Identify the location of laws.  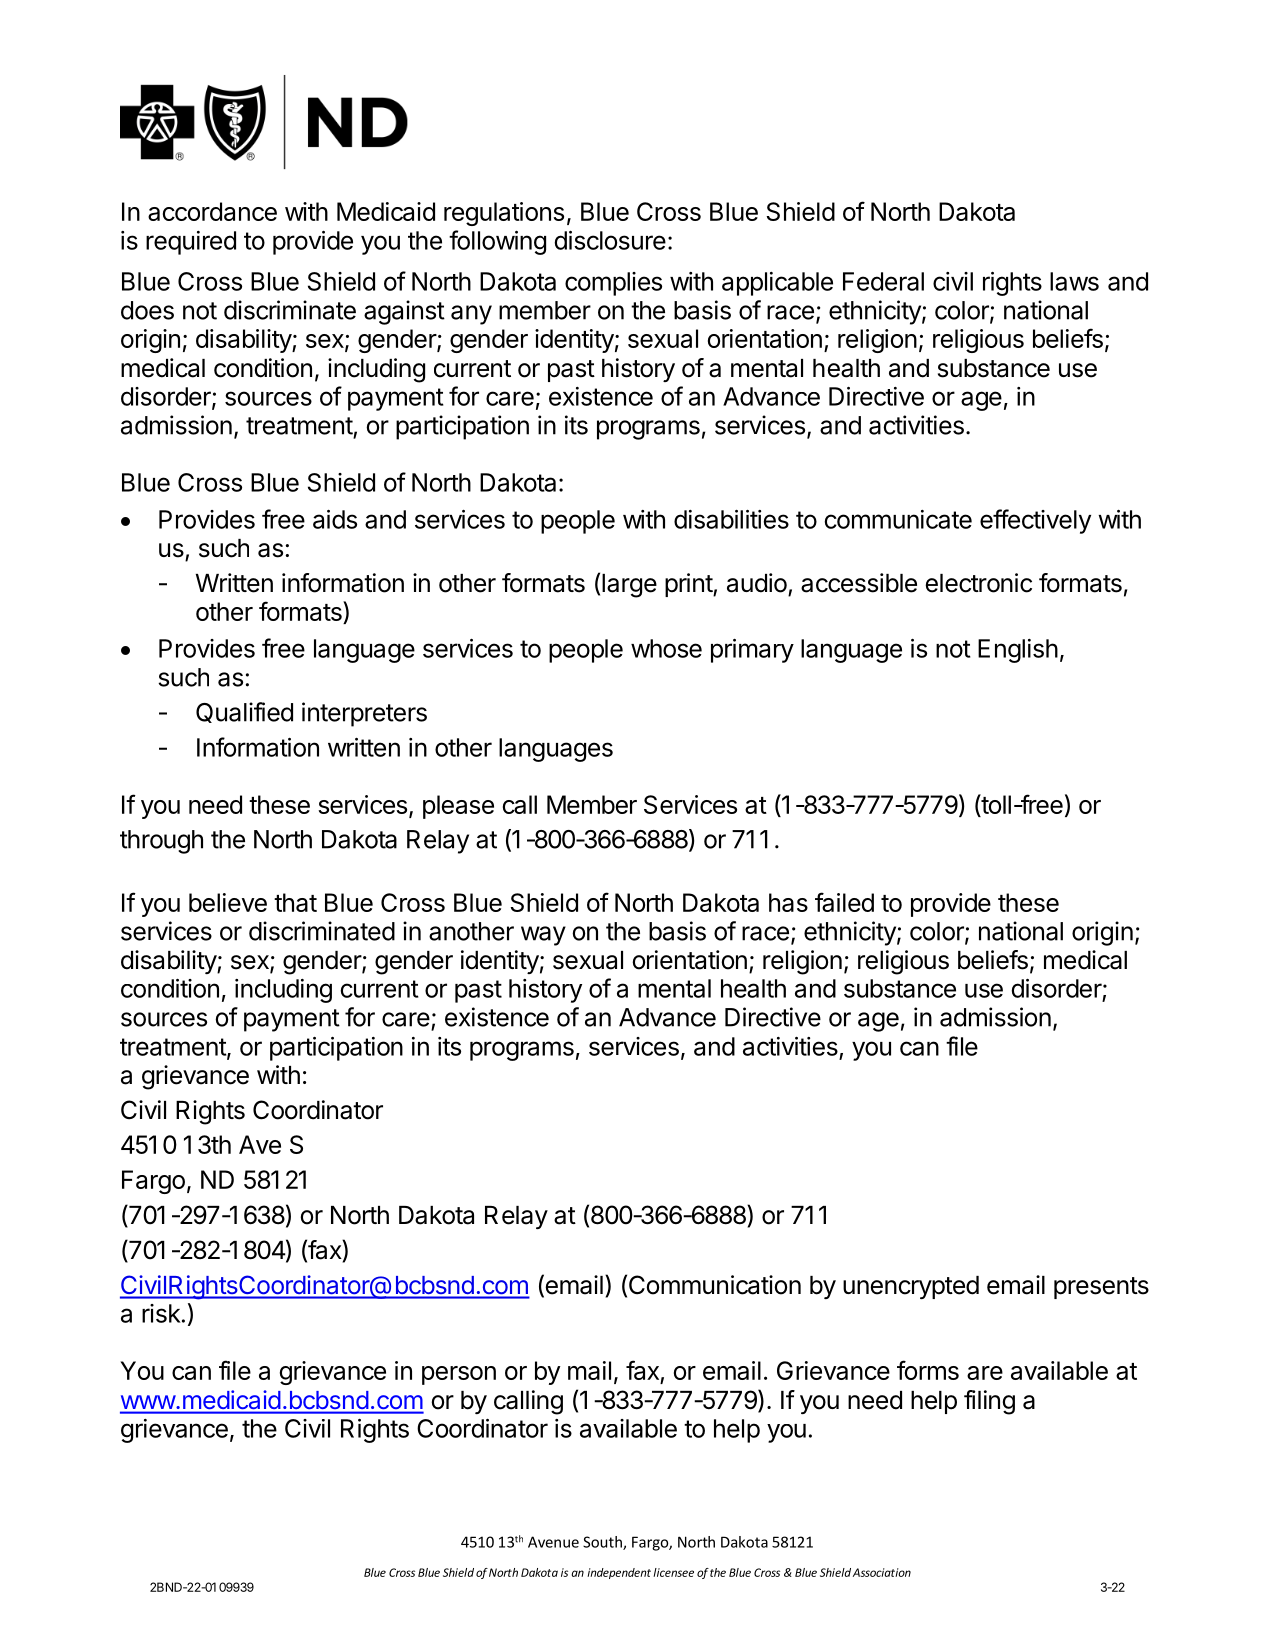
(1074, 281).
